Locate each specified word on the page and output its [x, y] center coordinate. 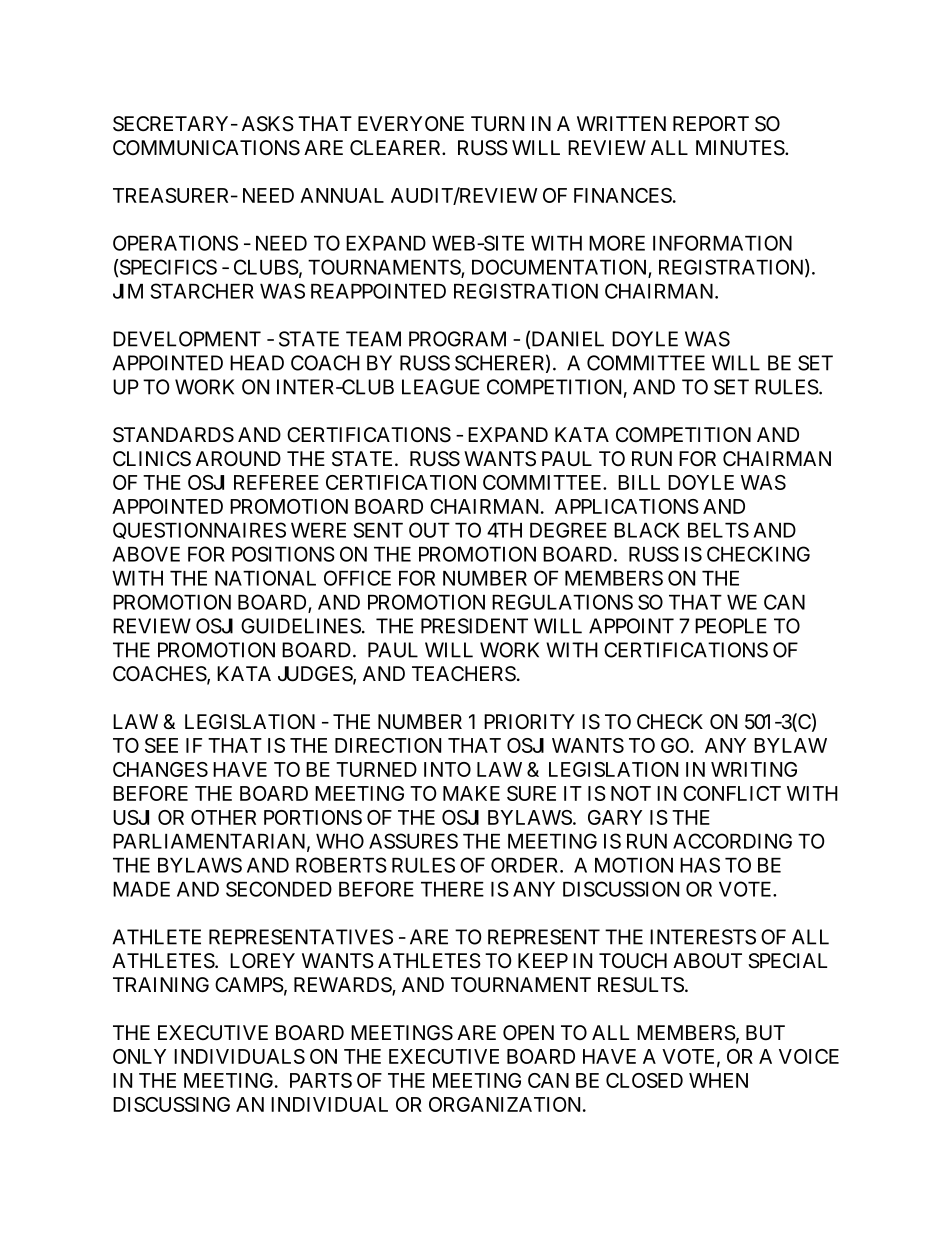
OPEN [528, 1032]
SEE [161, 745]
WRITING [754, 769]
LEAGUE [441, 387]
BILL [639, 482]
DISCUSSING [171, 1104]
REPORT [711, 123]
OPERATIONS [175, 243]
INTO [447, 769]
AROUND [238, 459]
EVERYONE [411, 123]
